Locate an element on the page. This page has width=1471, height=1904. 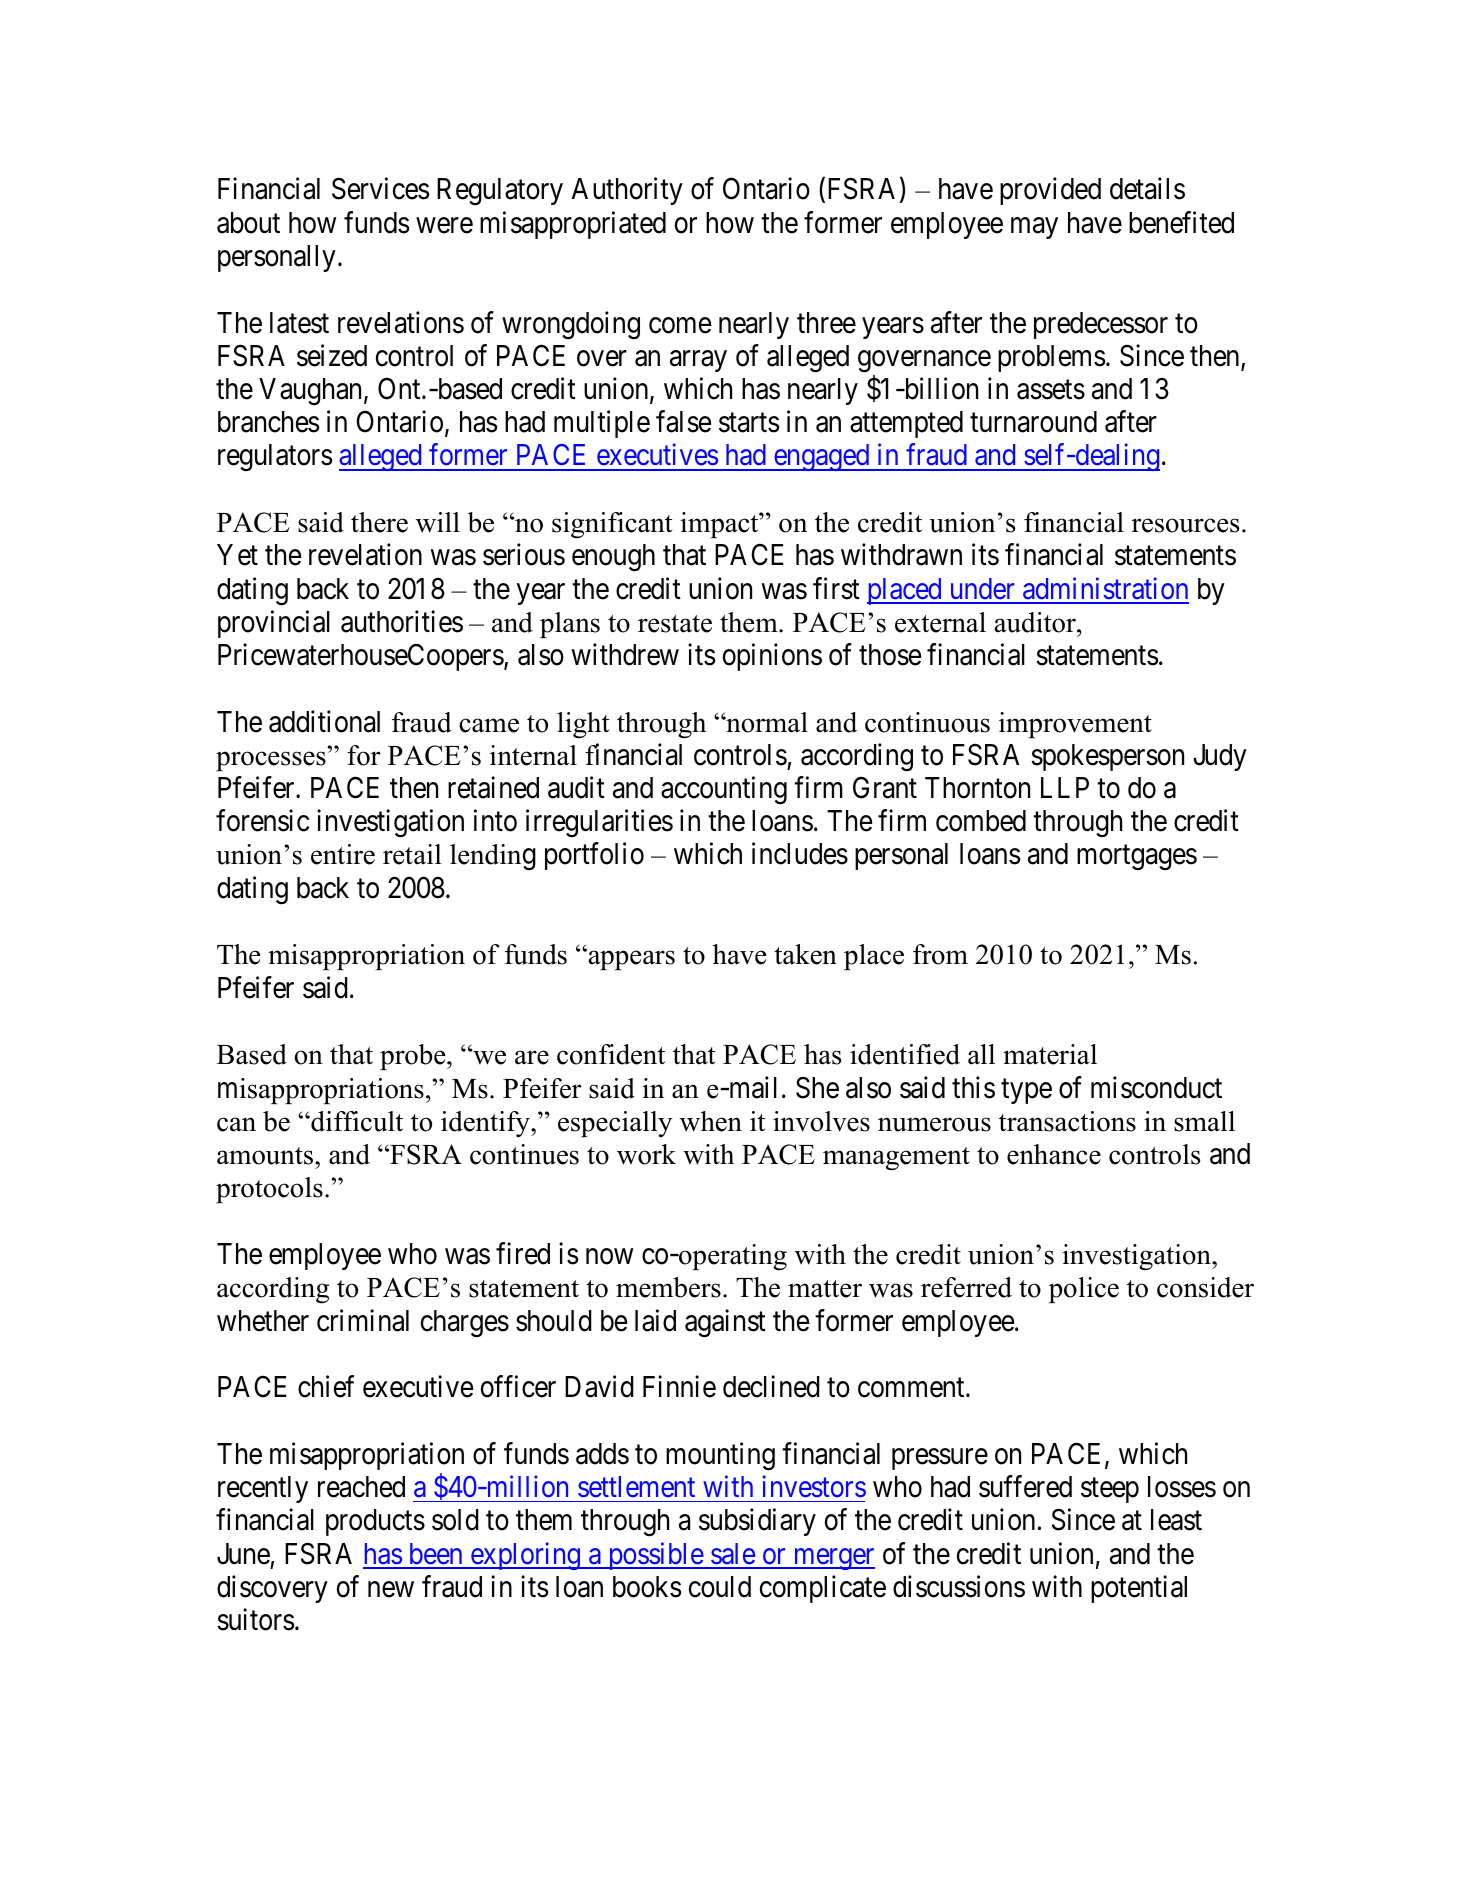
includes is located at coordinates (800, 854).
